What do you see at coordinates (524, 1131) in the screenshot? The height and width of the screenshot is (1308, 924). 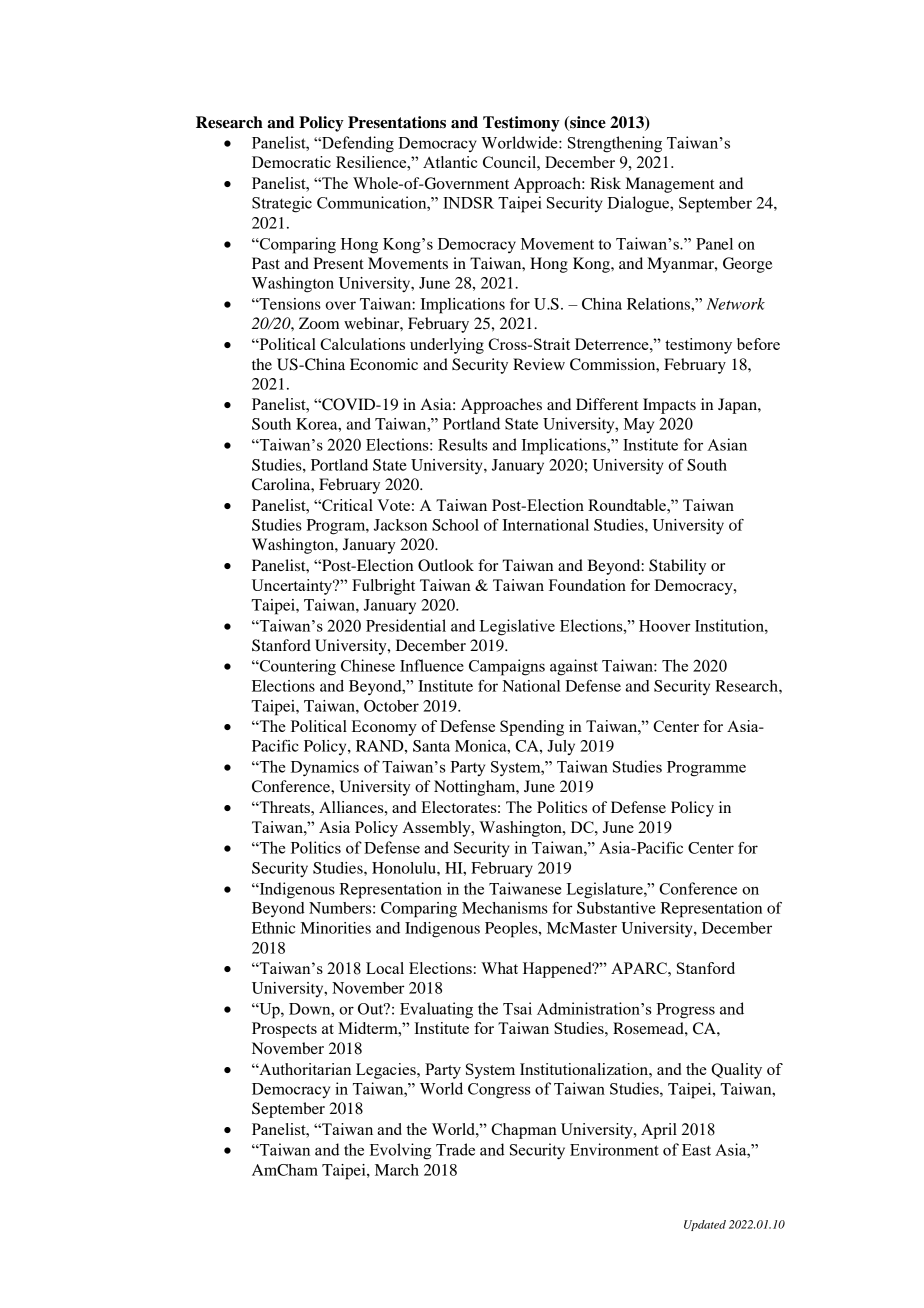 I see `Chapman` at bounding box center [524, 1131].
